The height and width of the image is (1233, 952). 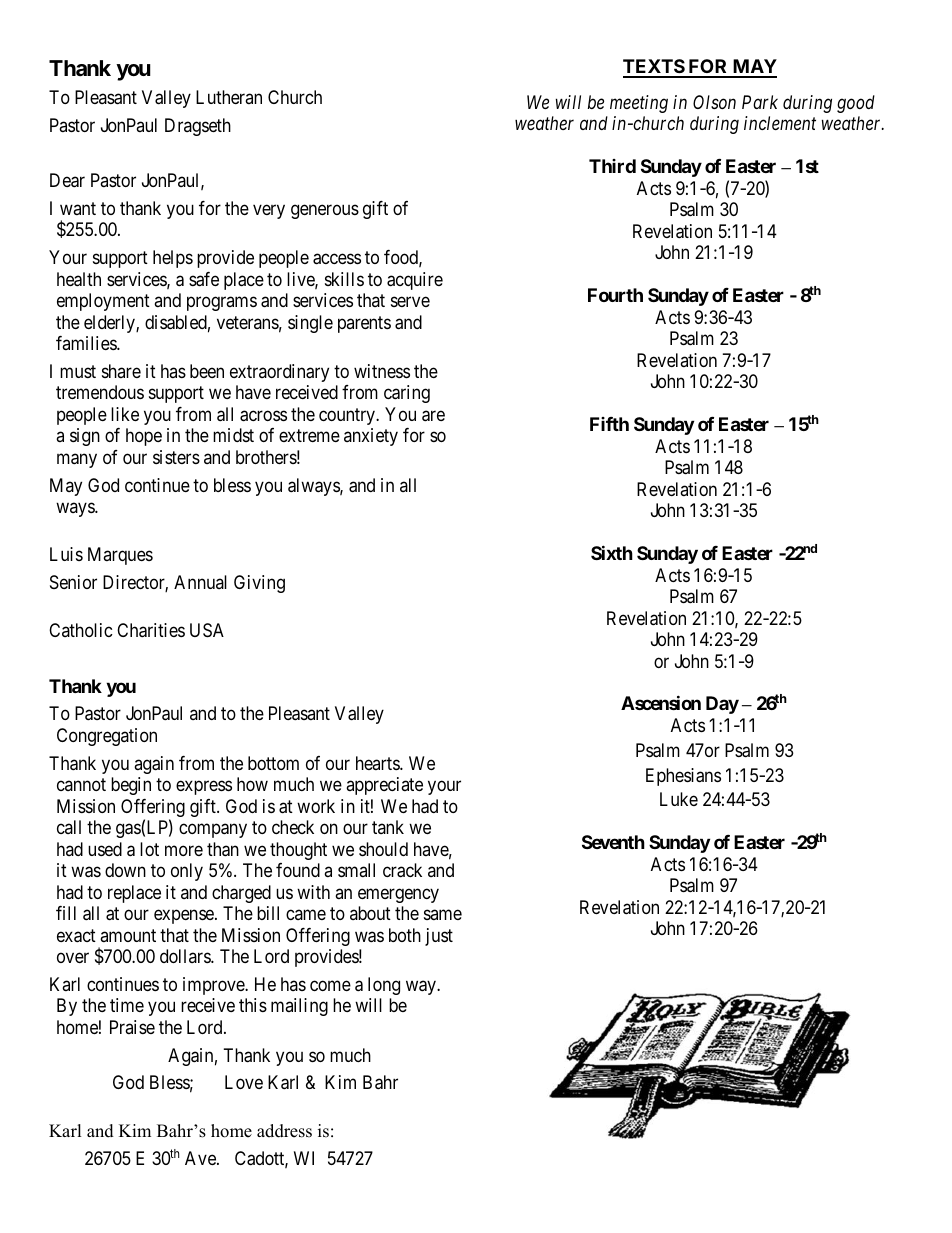 I want to click on Lutheran, so click(x=229, y=97).
